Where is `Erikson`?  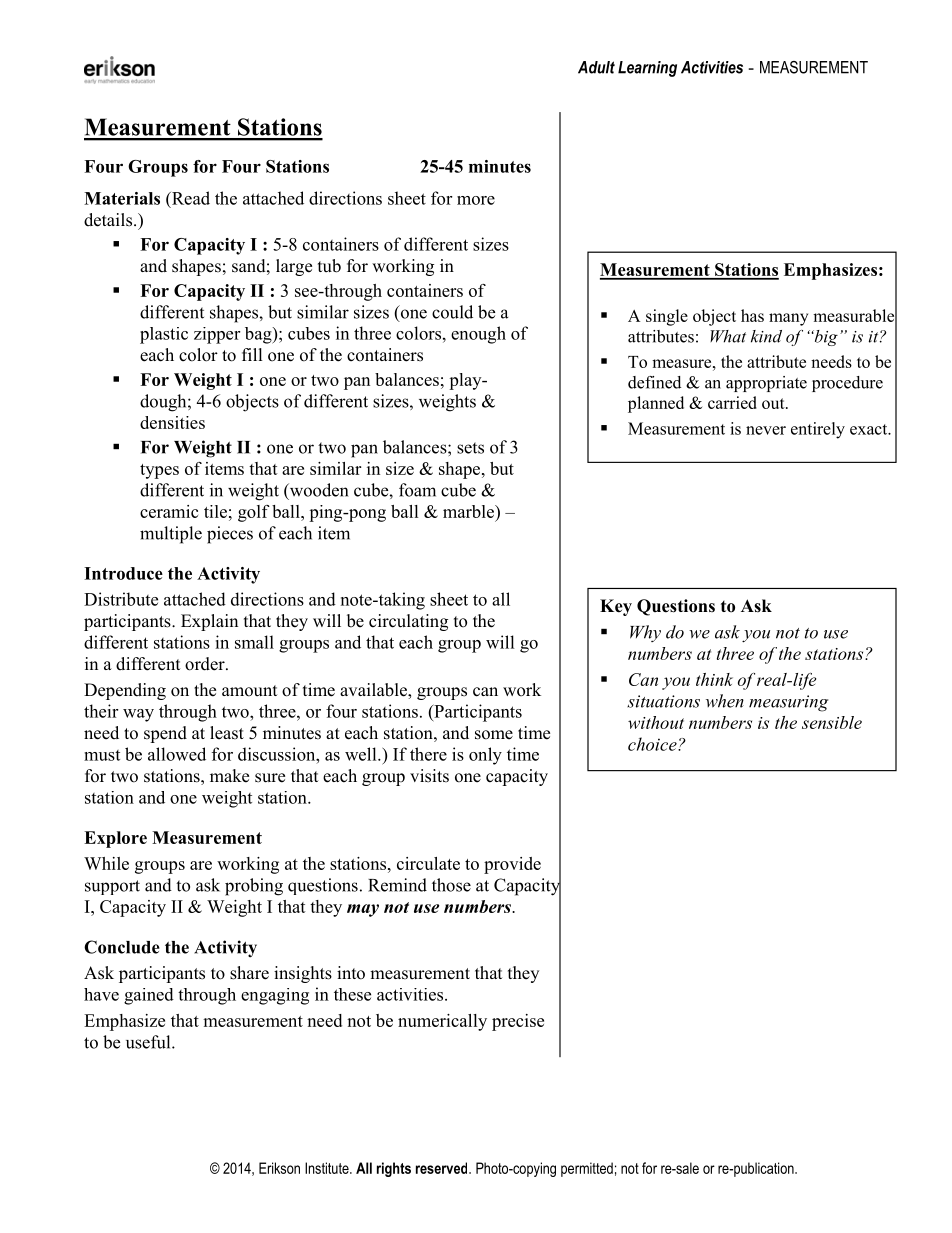 Erikson is located at coordinates (279, 1168).
